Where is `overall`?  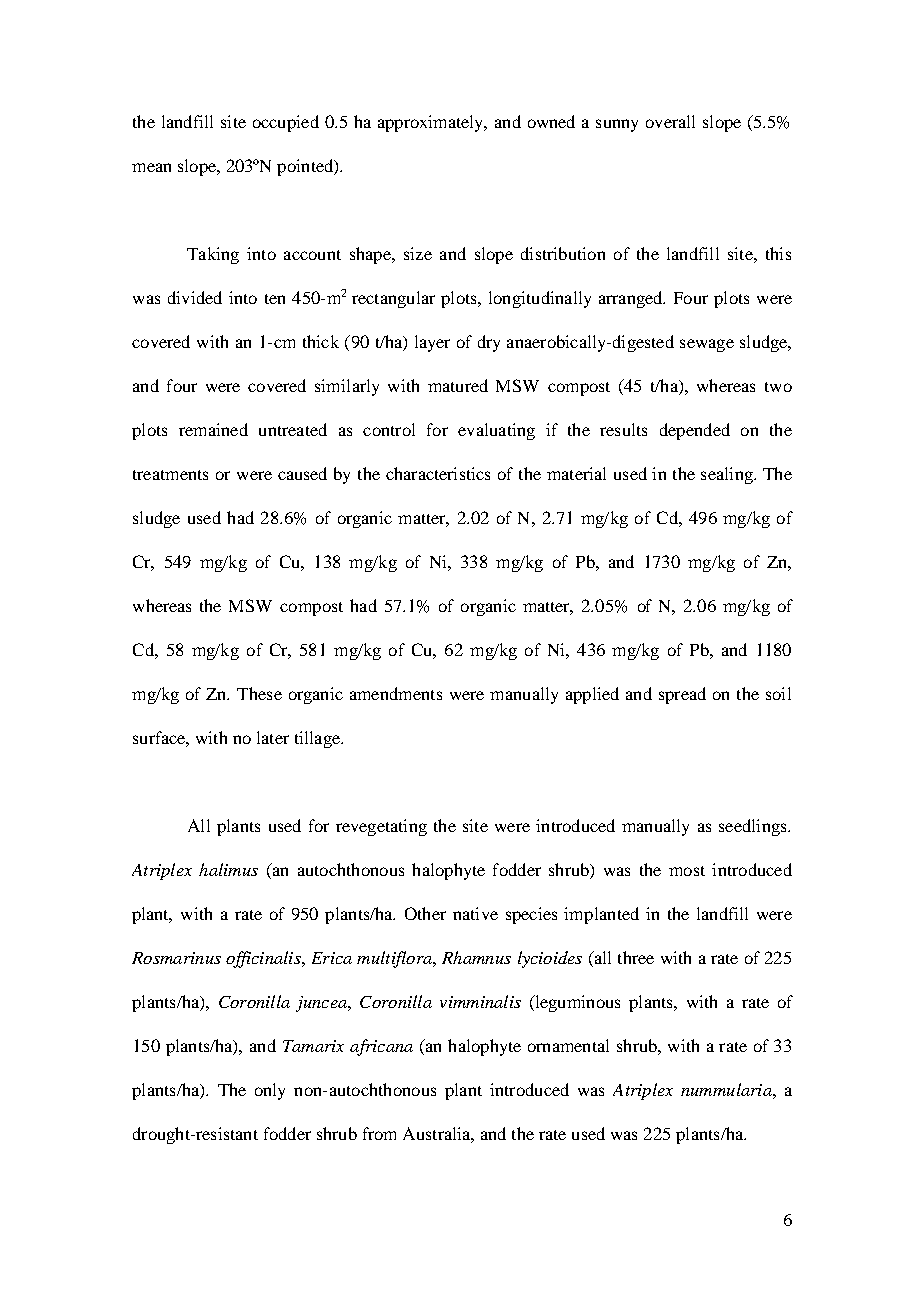
overall is located at coordinates (670, 121).
